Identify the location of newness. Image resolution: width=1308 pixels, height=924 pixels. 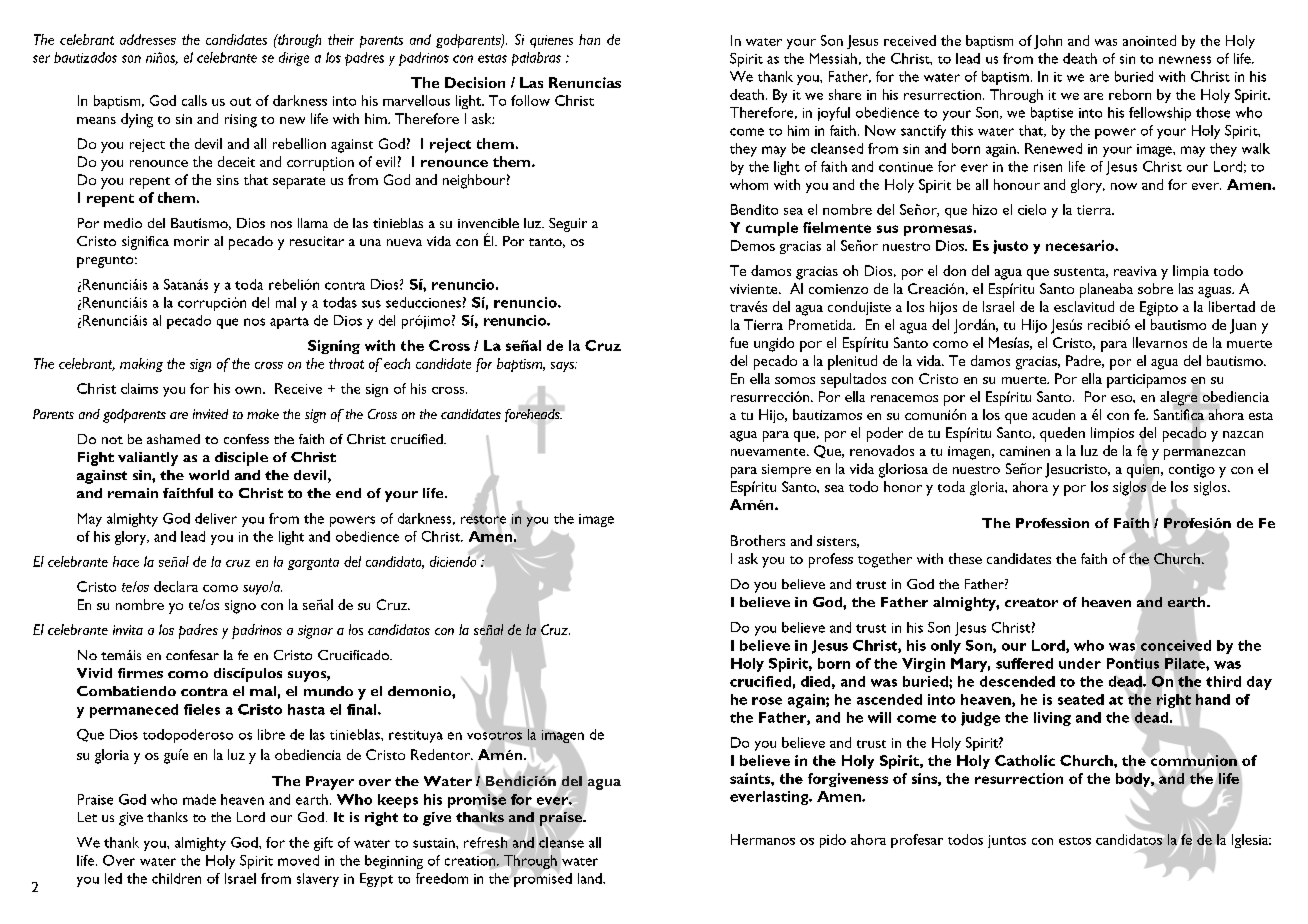
(1185, 60).
